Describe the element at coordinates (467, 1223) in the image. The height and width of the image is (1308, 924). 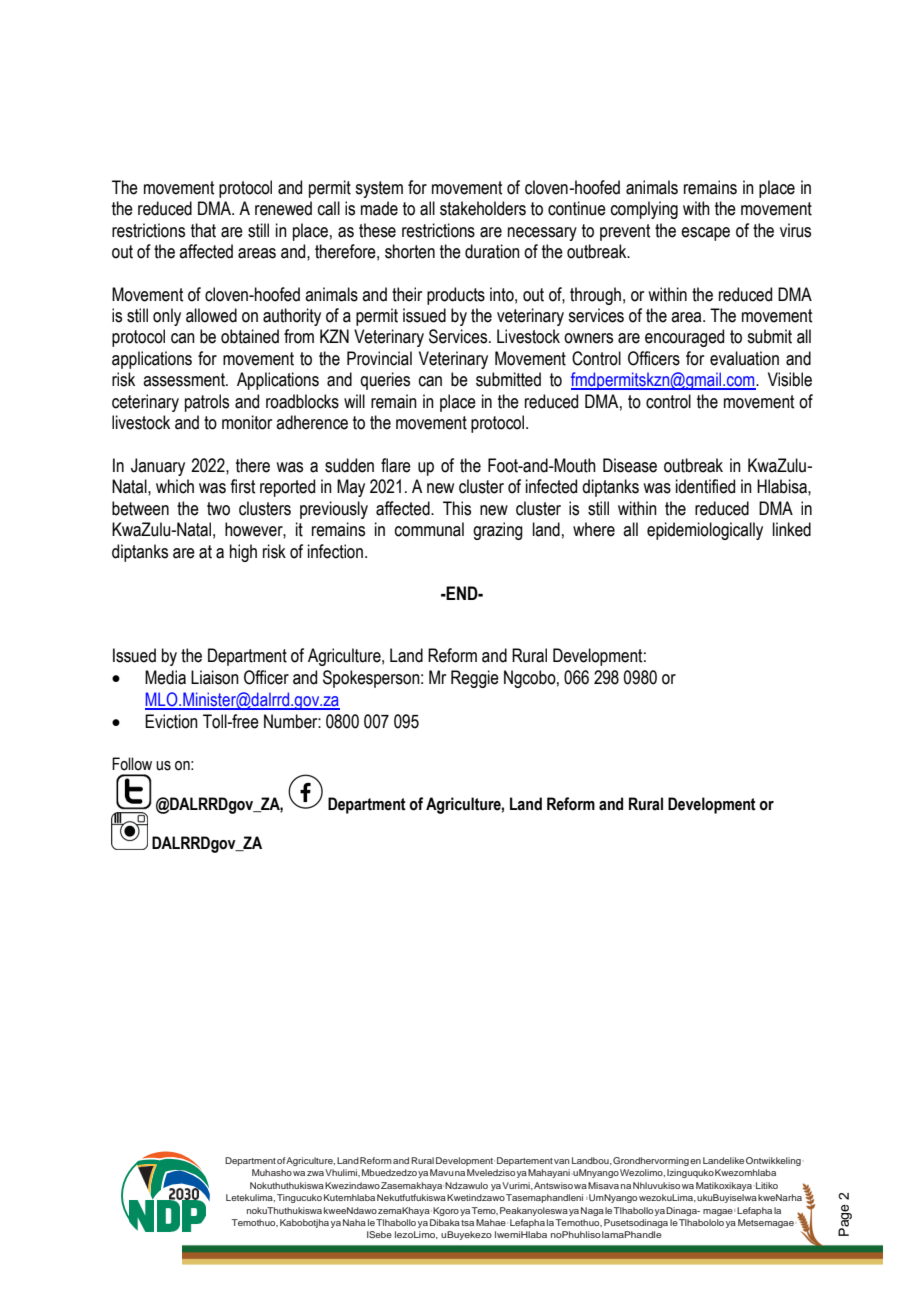
I see `tsa` at that location.
